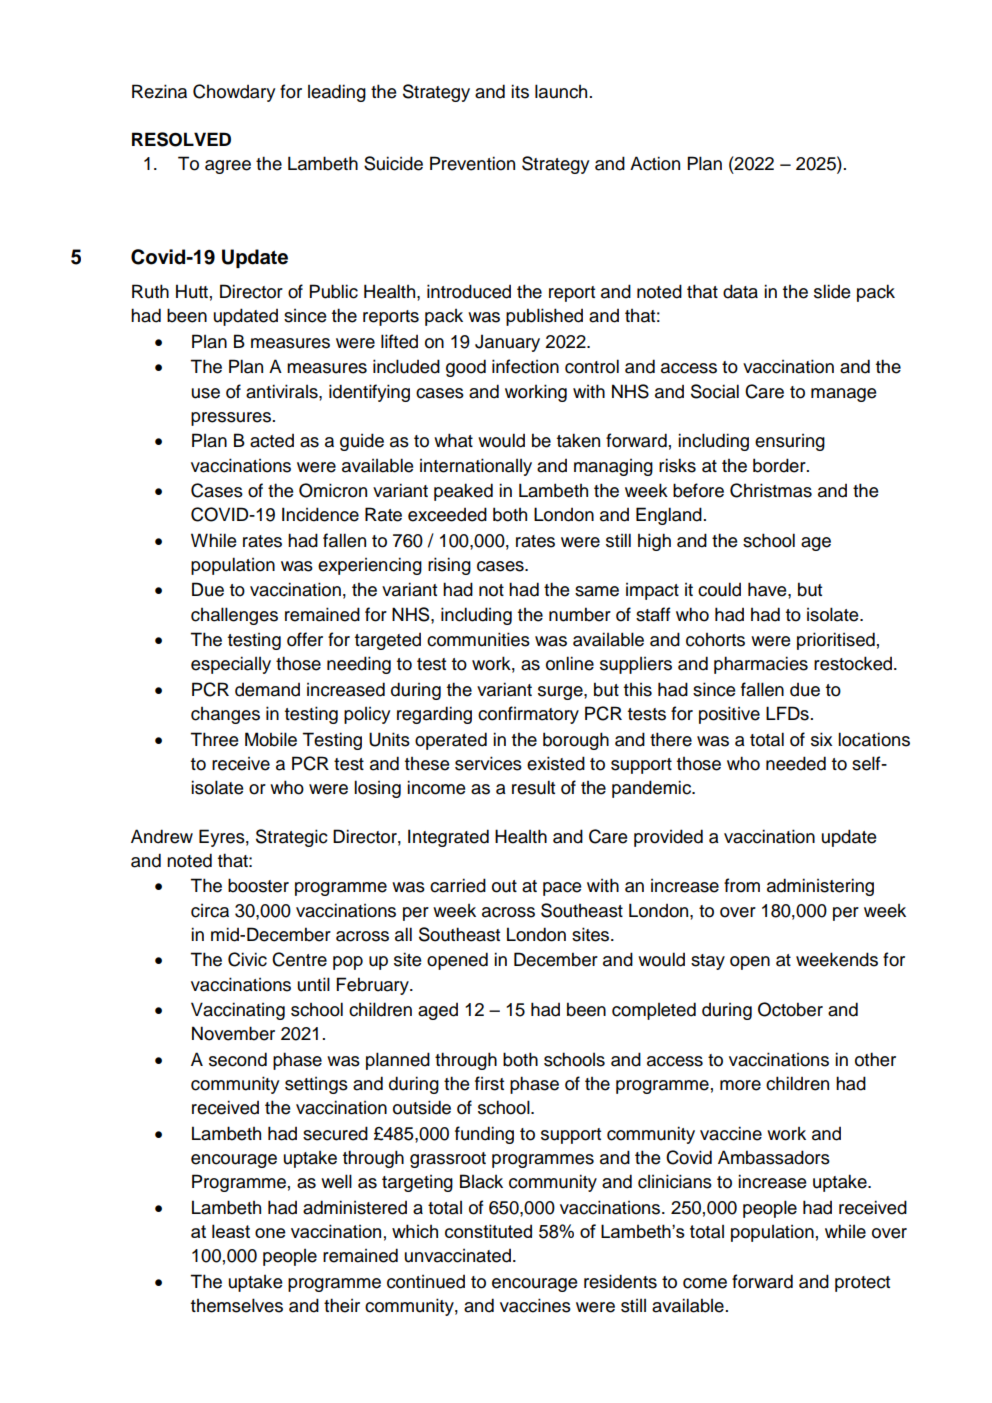  I want to click on booster, so click(258, 885).
